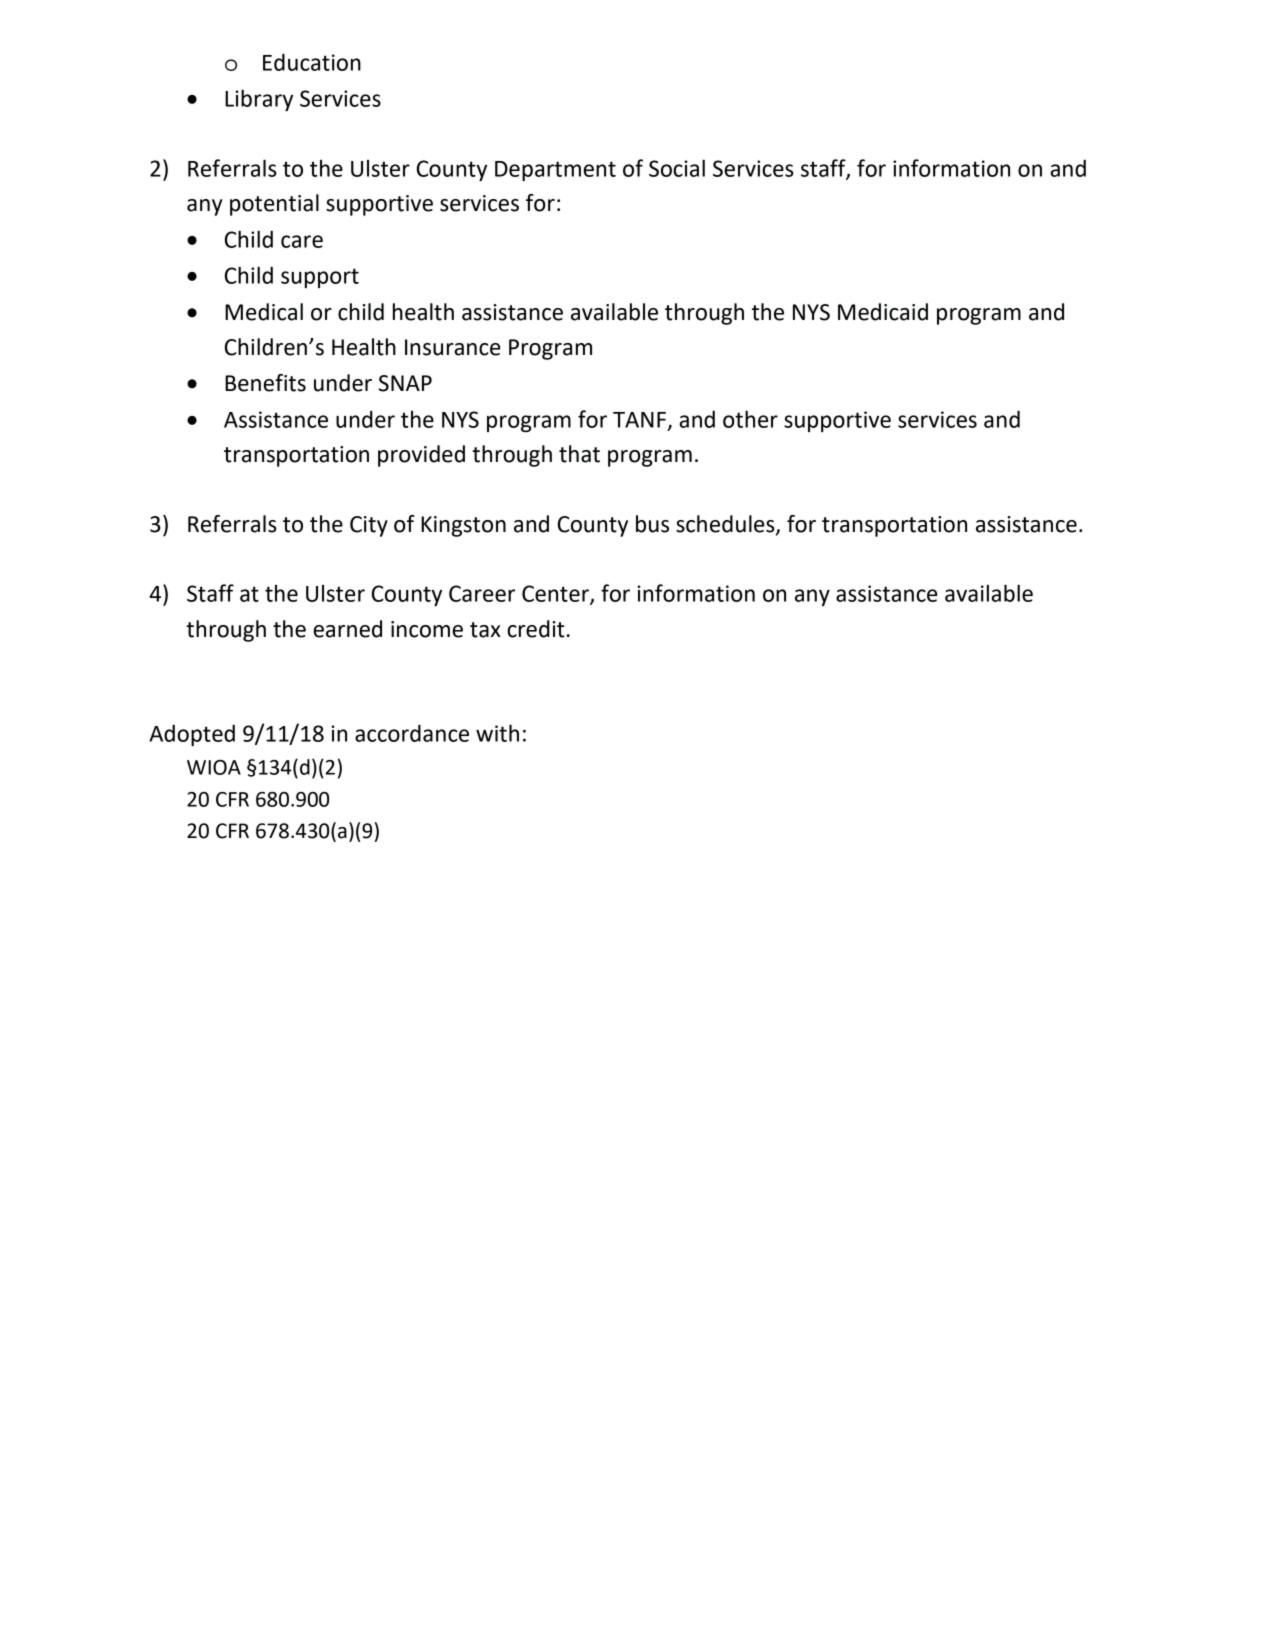 This screenshot has width=1268, height=1641. What do you see at coordinates (639, 420) in the screenshot?
I see `TANF` at bounding box center [639, 420].
